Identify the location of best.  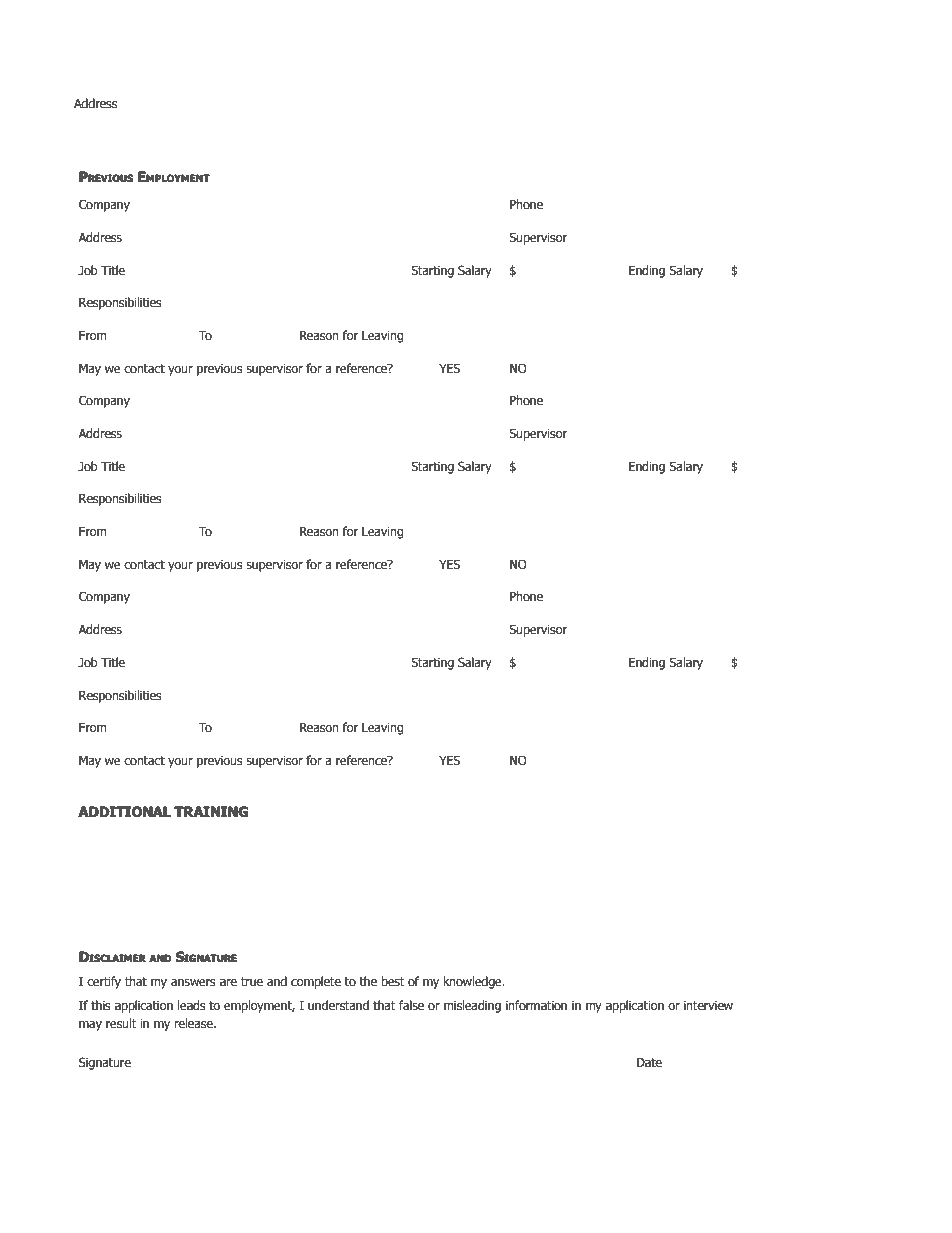
(393, 981).
